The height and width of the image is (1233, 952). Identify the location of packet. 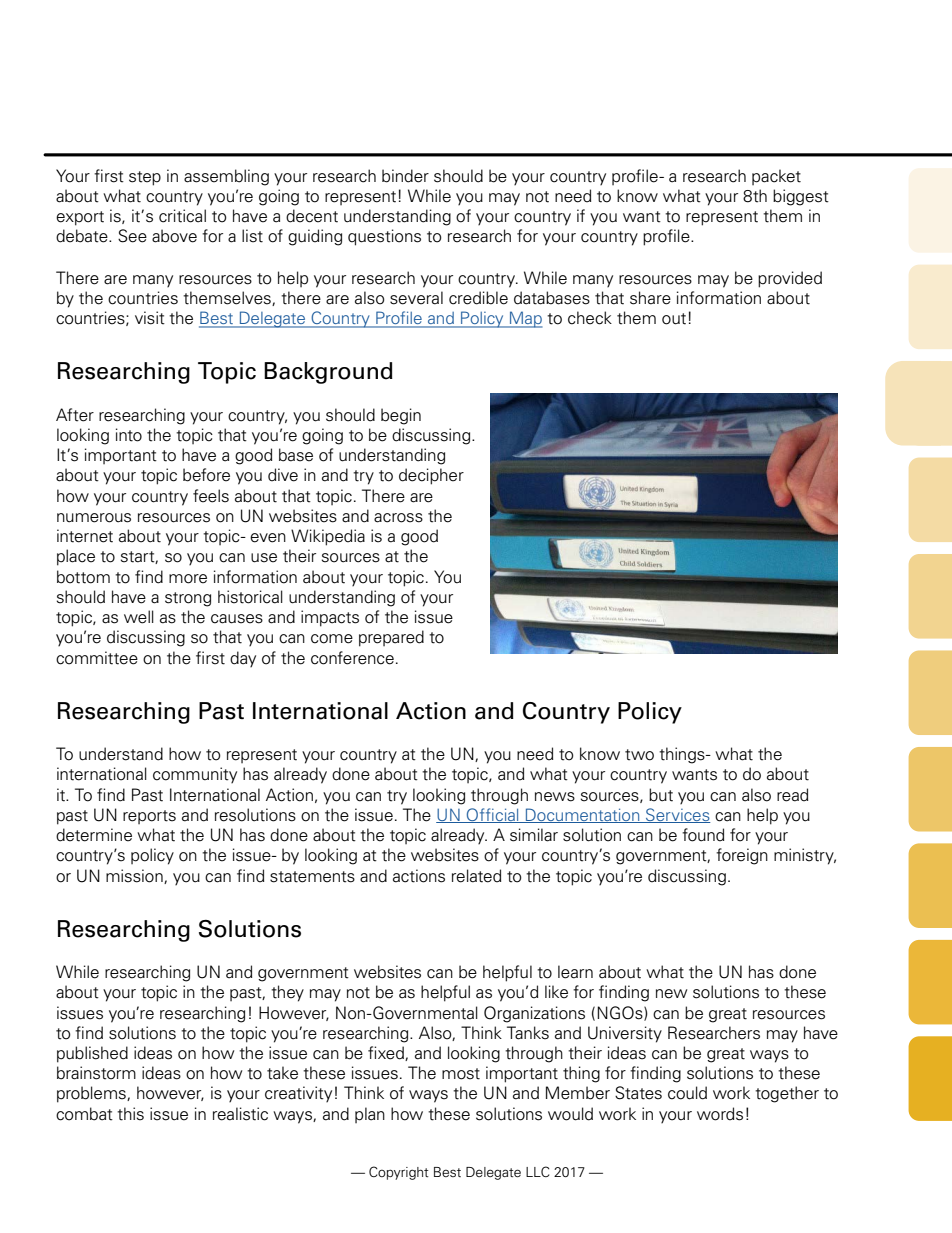
(776, 177).
